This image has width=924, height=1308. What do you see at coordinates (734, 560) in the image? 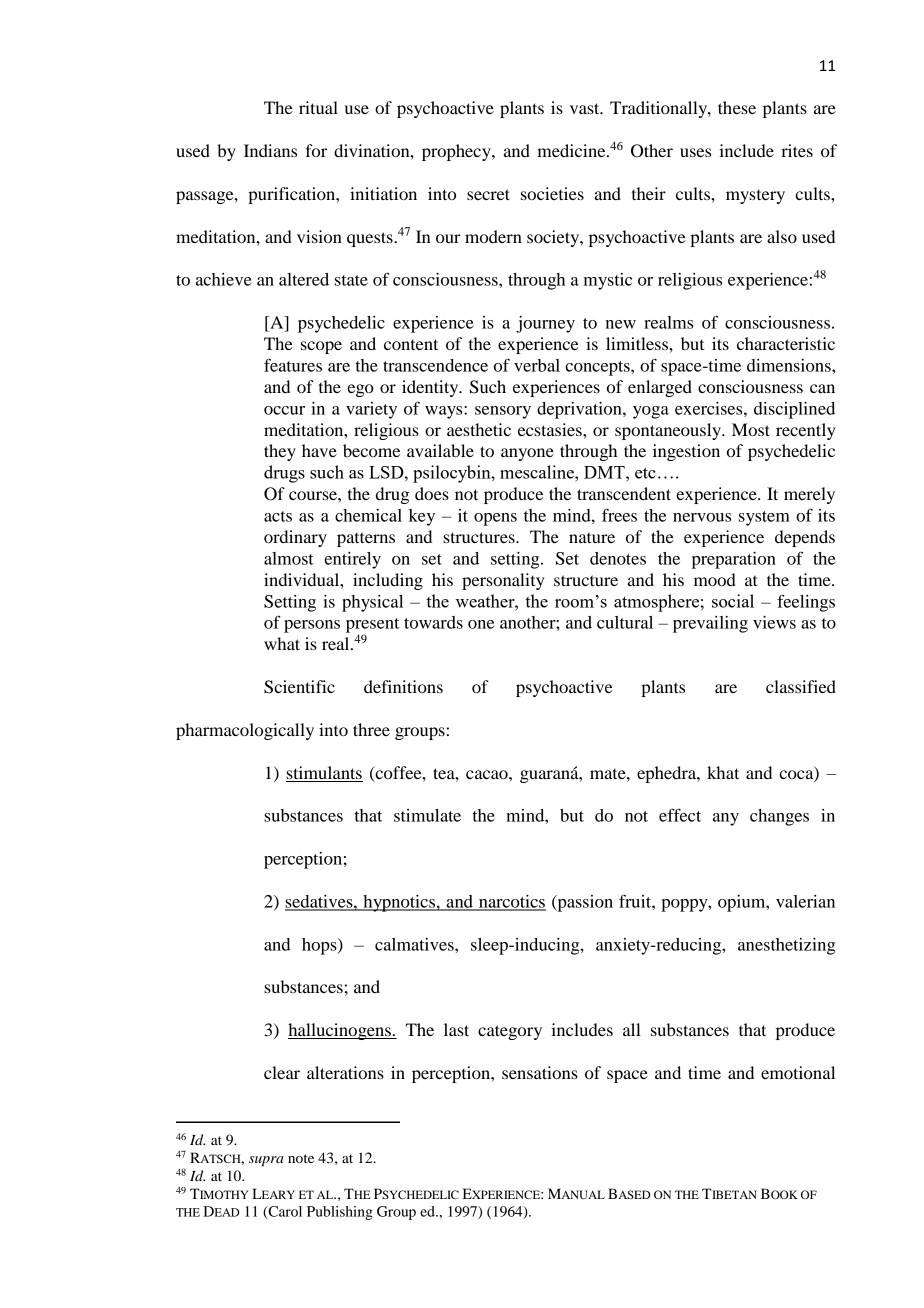
I see `preparation` at bounding box center [734, 560].
